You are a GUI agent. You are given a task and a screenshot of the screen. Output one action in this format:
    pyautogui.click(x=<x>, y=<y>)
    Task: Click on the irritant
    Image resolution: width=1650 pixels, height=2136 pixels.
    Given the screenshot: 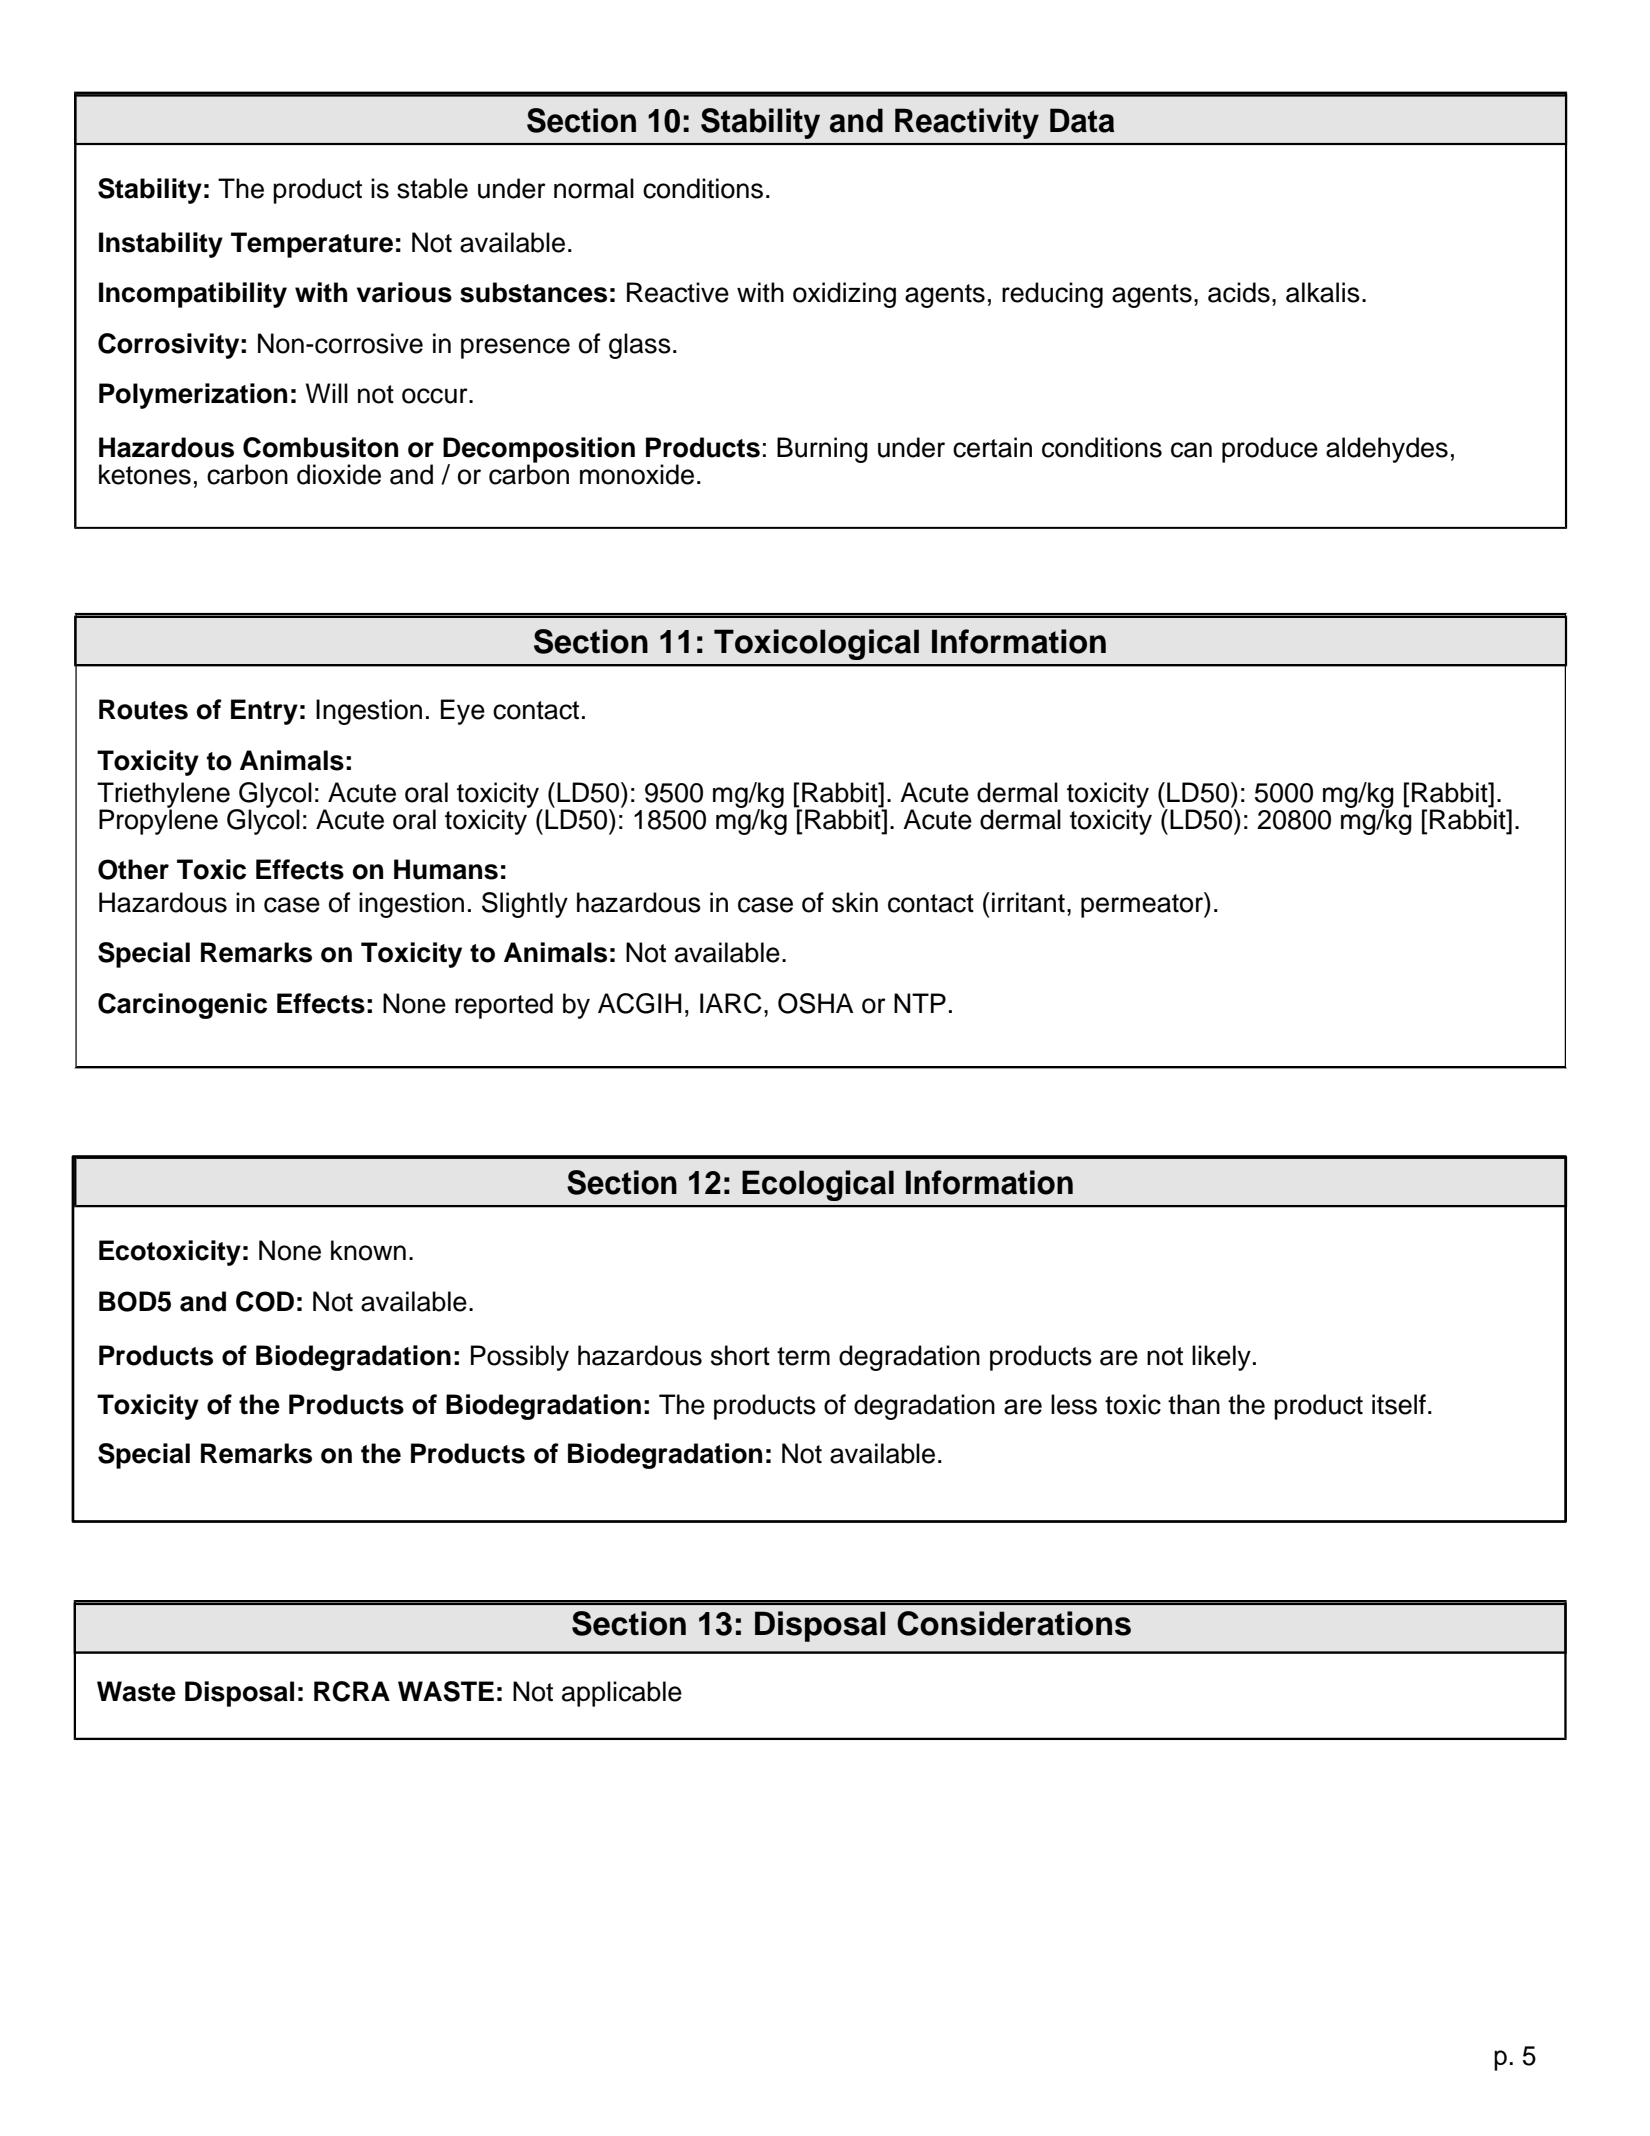 What is the action you would take?
    pyautogui.click(x=1028, y=902)
